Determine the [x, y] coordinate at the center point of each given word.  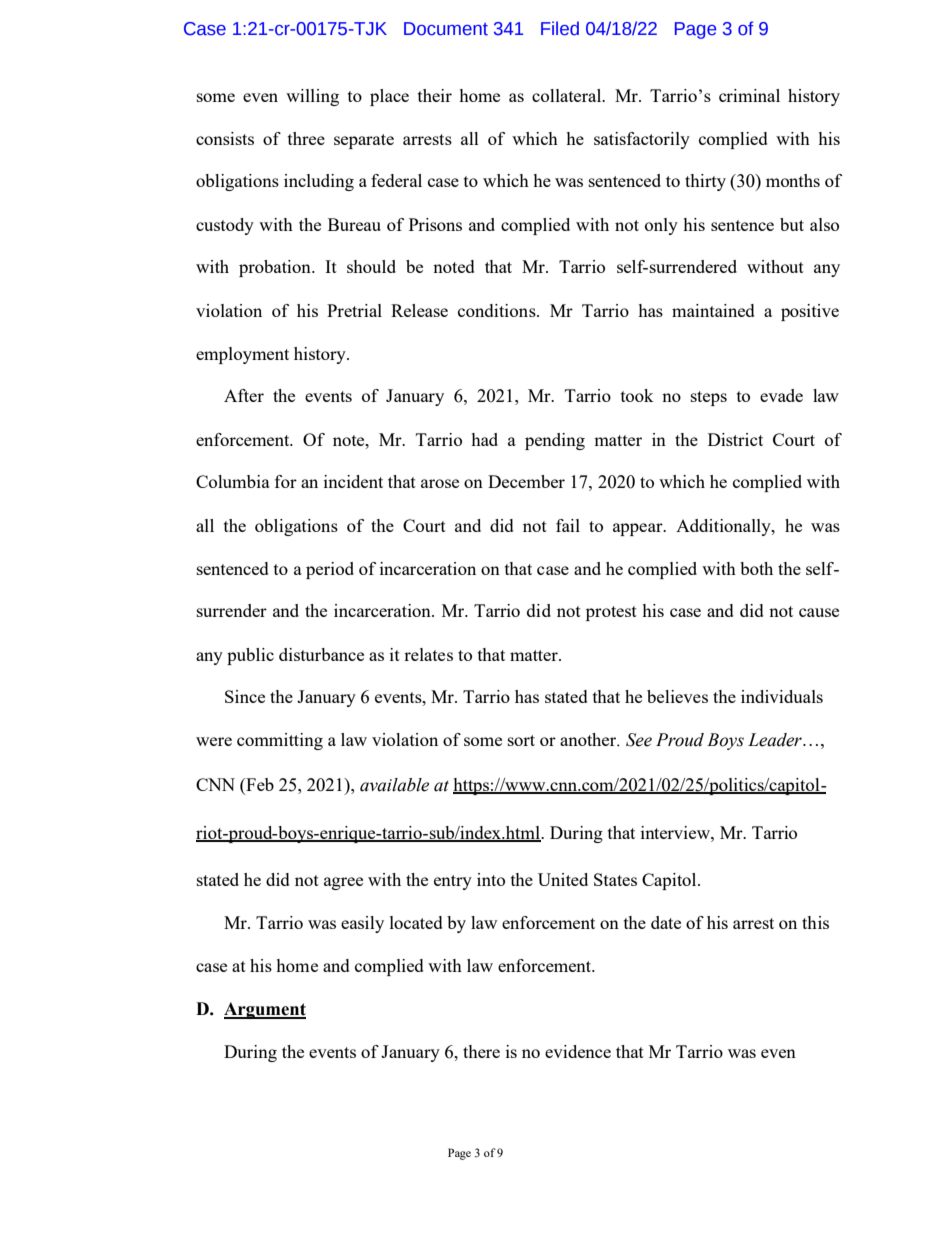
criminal [749, 95]
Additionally [724, 527]
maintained [713, 310]
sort [521, 740]
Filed [560, 28]
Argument [265, 1010]
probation [276, 268]
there [481, 1051]
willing [312, 97]
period [330, 570]
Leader [776, 740]
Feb [259, 786]
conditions [498, 310]
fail [568, 525]
